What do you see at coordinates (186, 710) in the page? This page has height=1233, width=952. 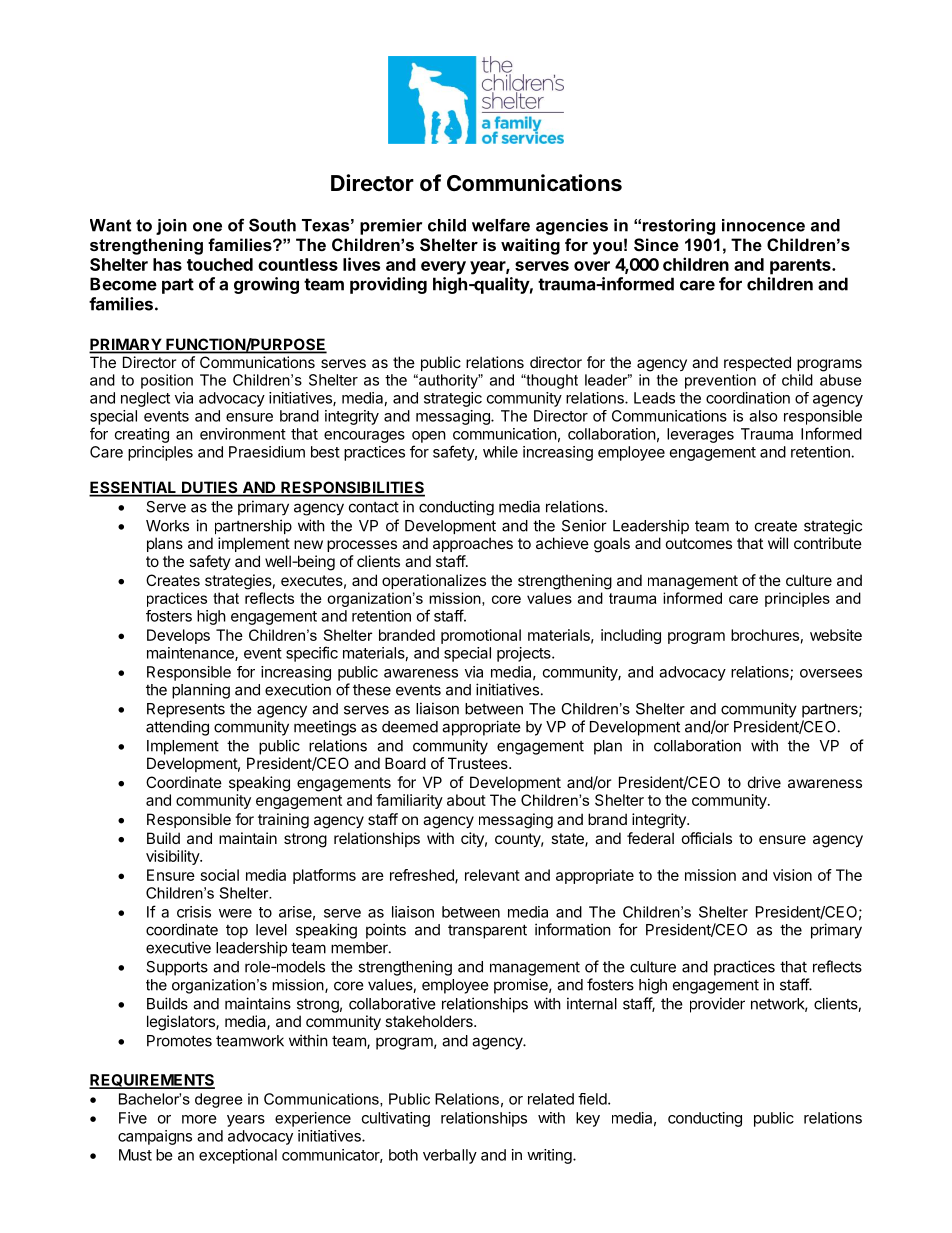 I see `Represents` at bounding box center [186, 710].
